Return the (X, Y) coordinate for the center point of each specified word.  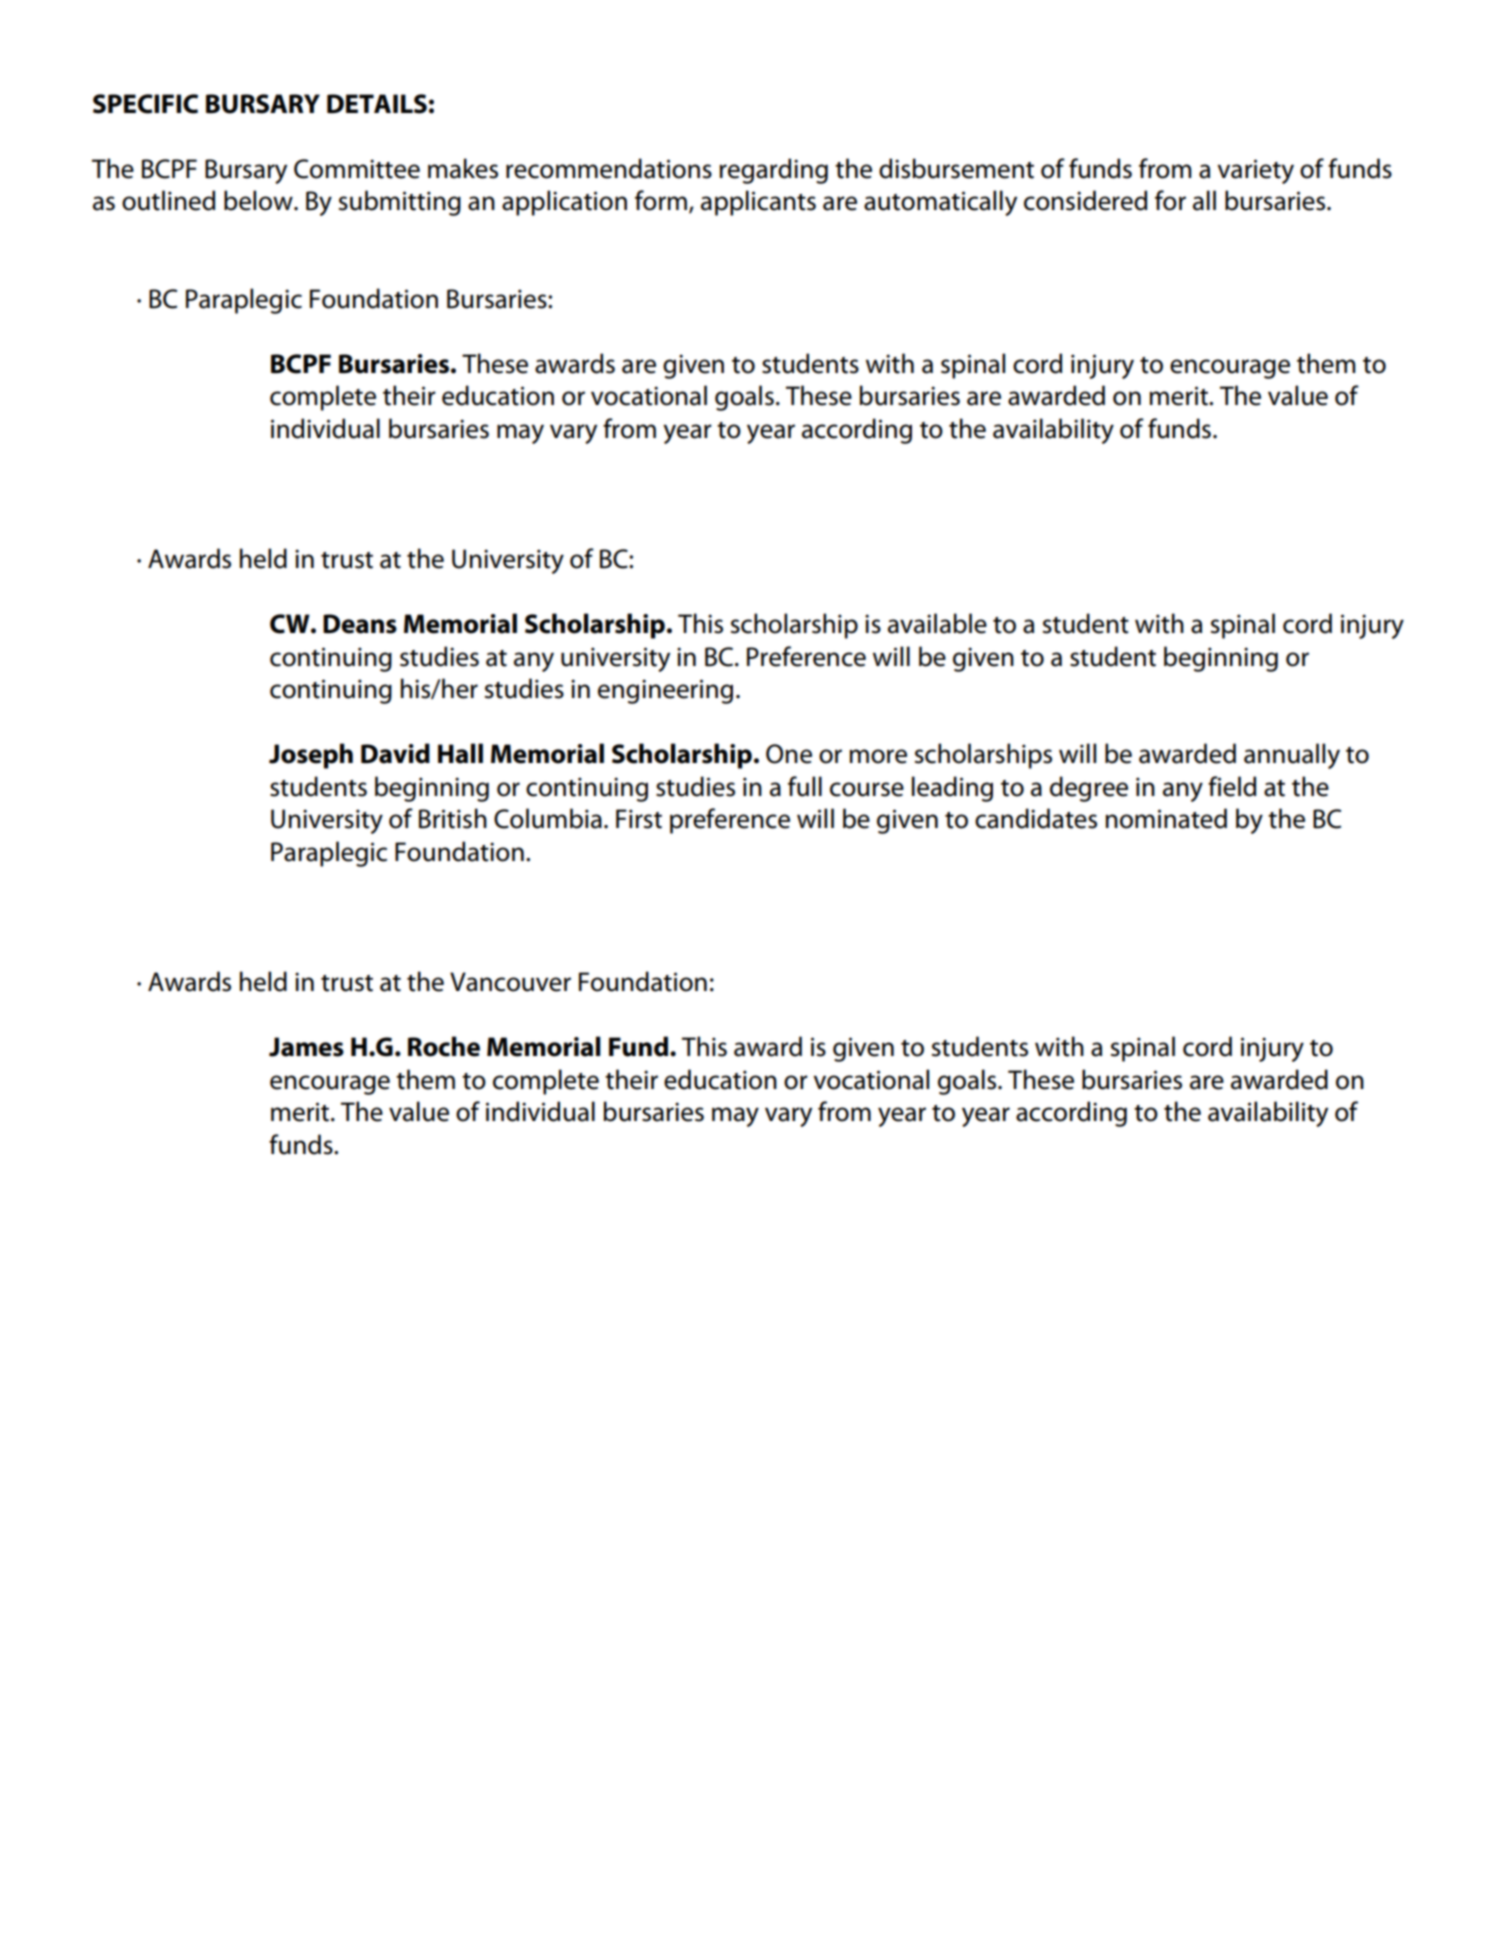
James (306, 1047)
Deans (360, 624)
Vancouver (510, 982)
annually (1292, 756)
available (937, 623)
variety (1255, 171)
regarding (773, 171)
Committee (357, 169)
